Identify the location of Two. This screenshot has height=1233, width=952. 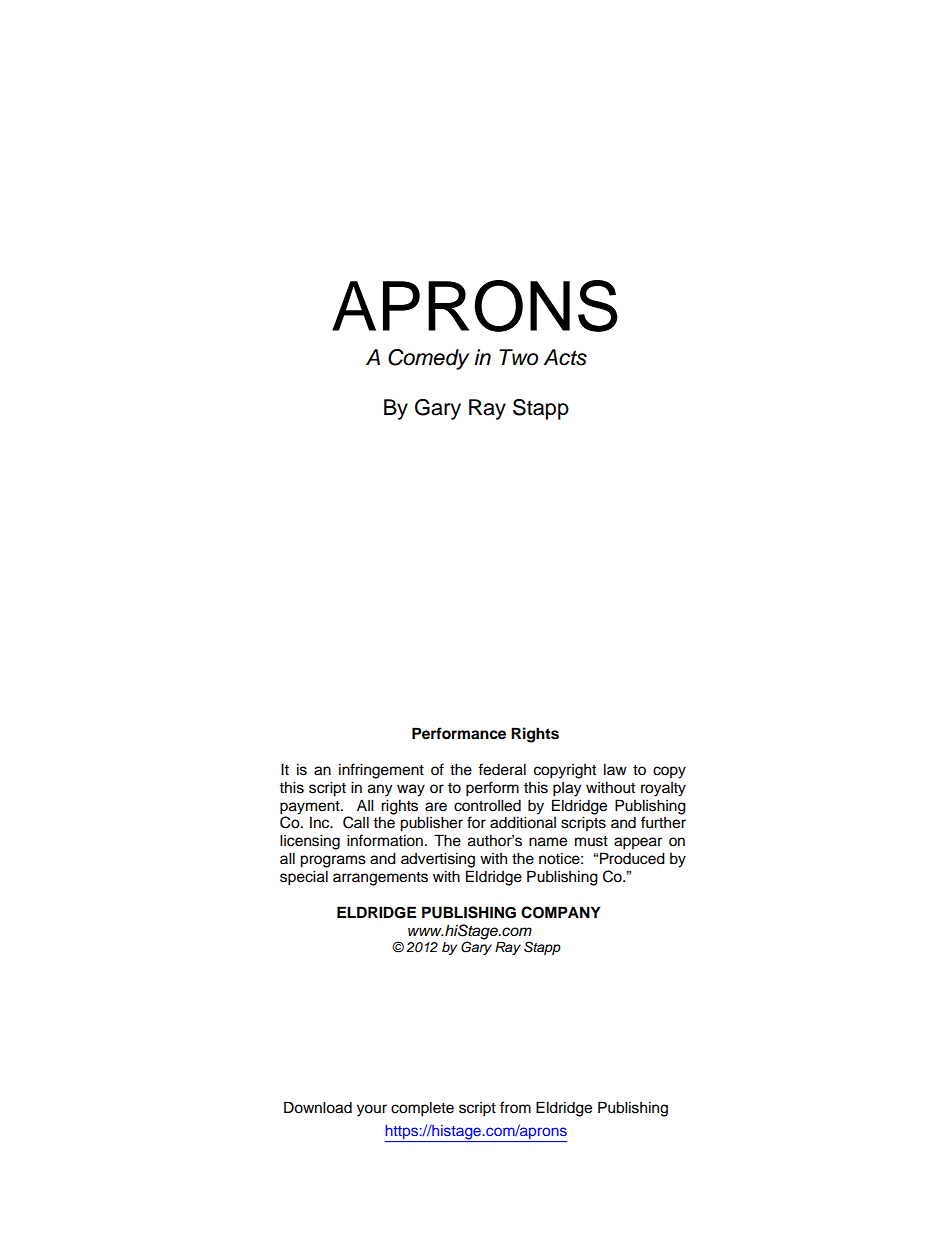
(518, 357).
